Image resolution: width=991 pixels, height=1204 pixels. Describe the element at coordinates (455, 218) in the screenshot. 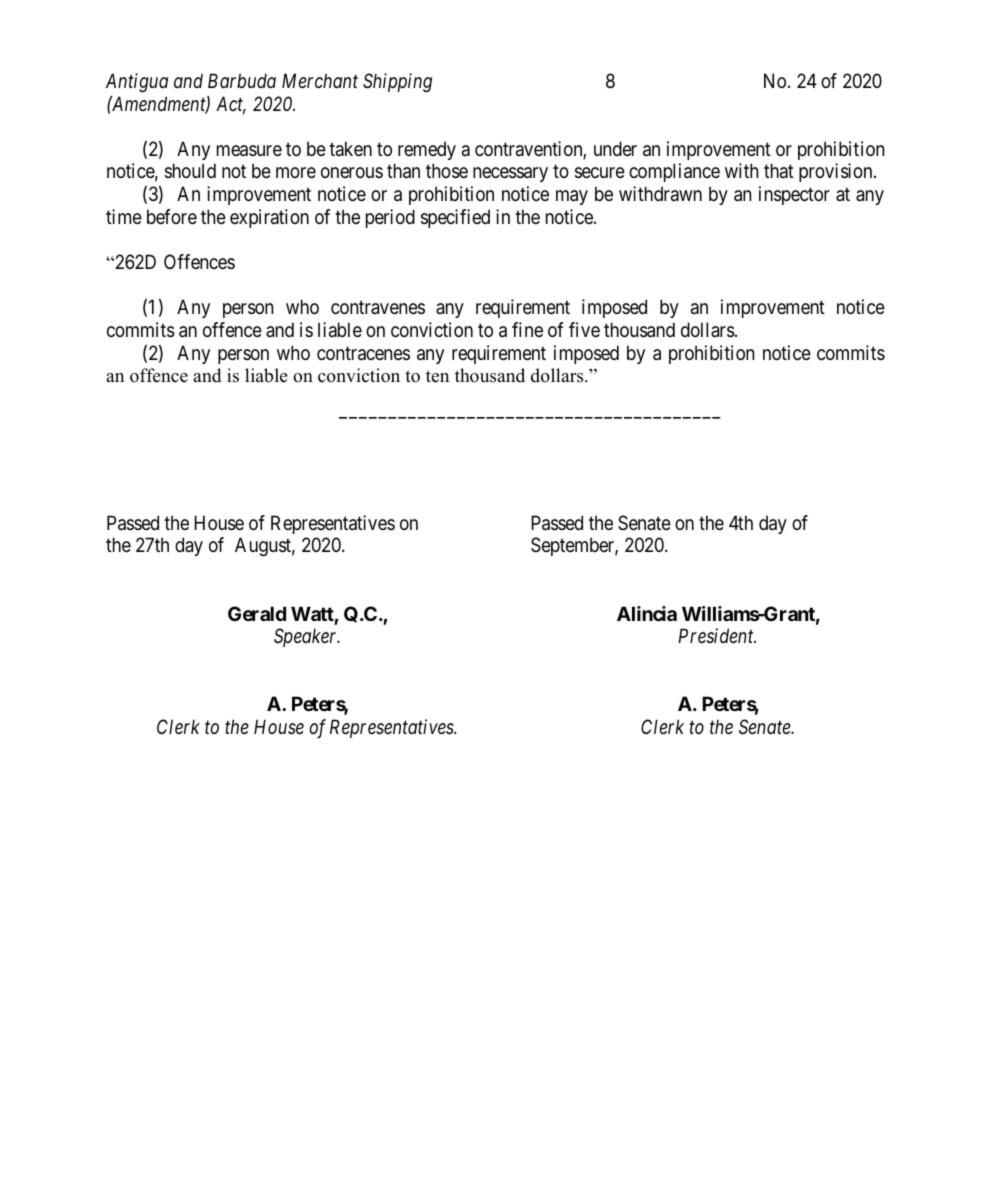

I see `specified` at that location.
